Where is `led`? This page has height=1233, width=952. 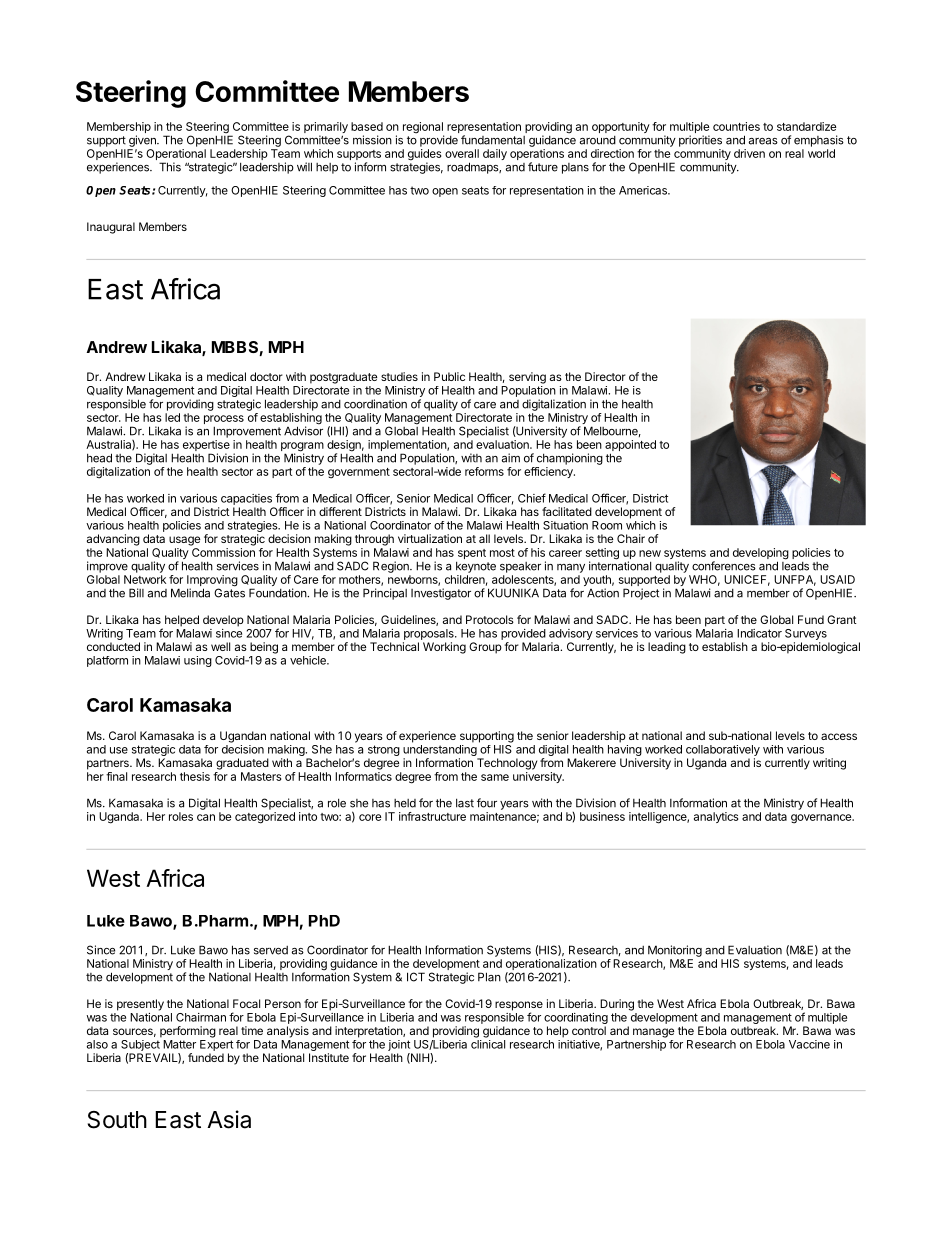
led is located at coordinates (172, 417).
